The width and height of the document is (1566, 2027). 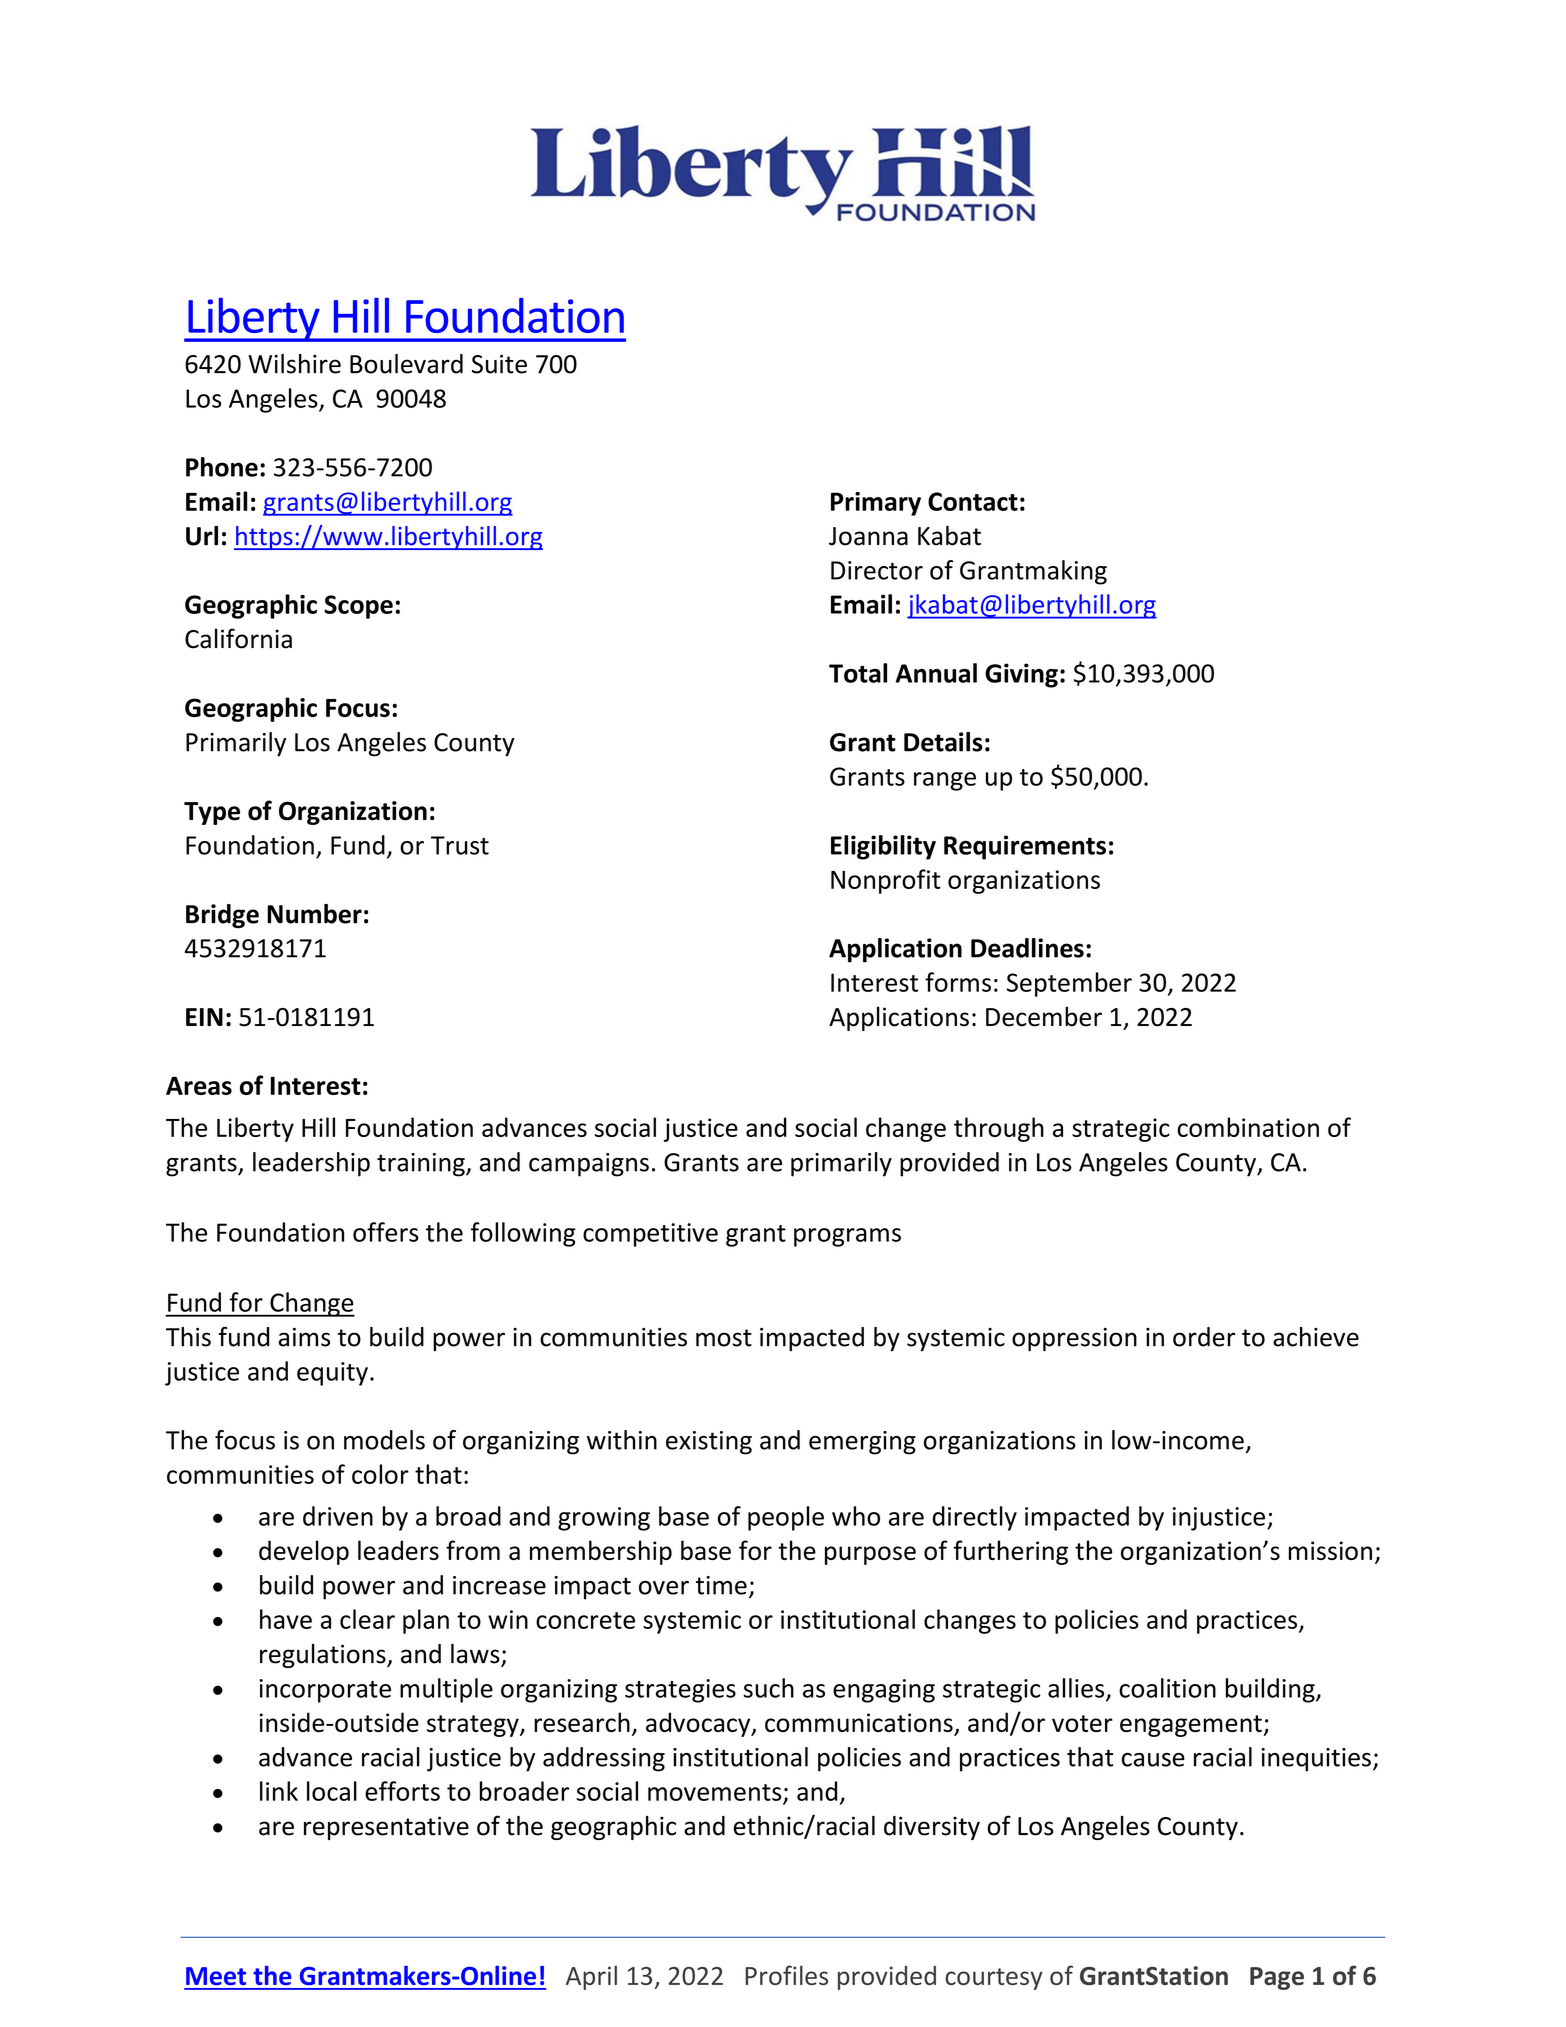 I want to click on Requirements, so click(x=1025, y=847).
